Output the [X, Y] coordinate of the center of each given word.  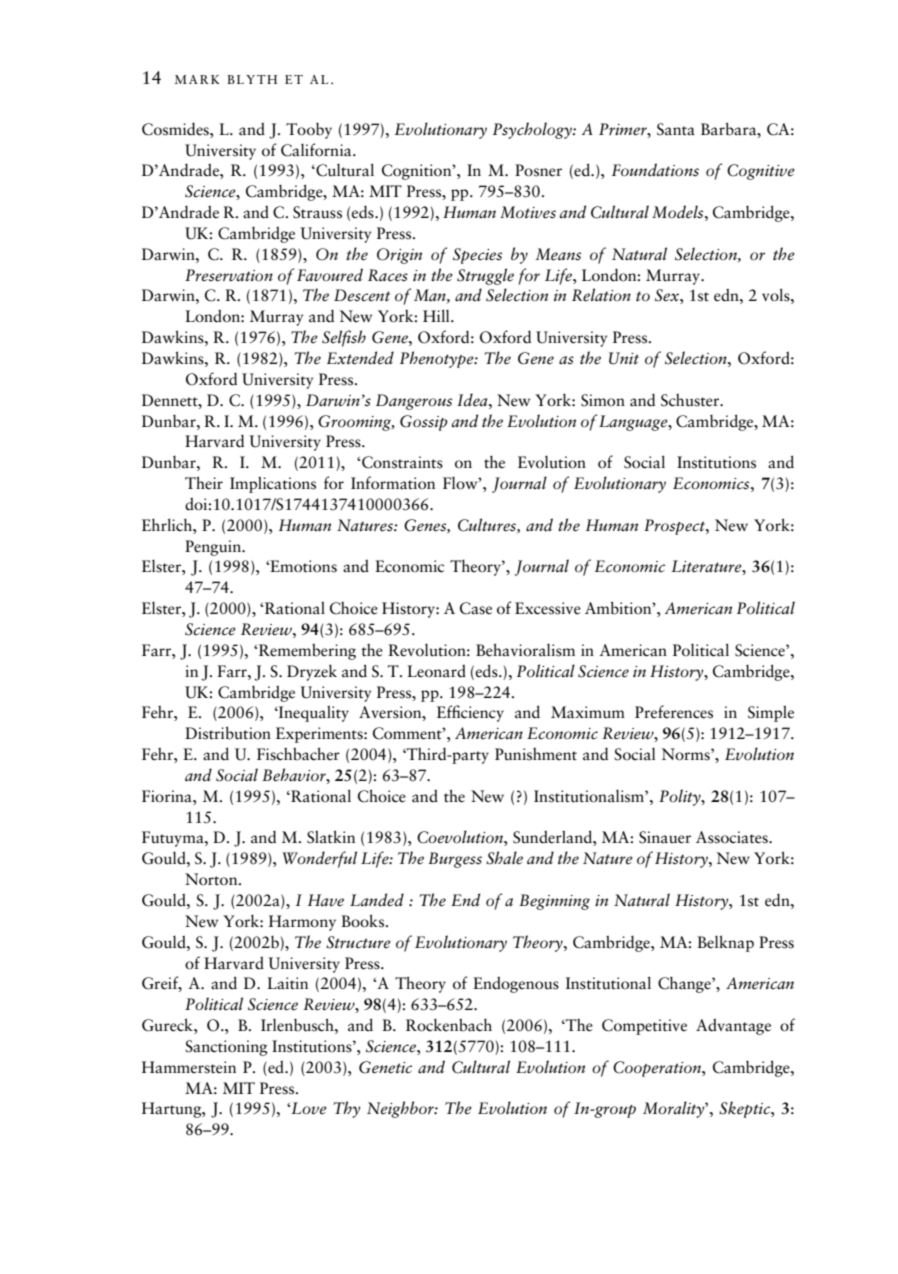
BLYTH [252, 79]
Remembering [307, 651]
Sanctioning [226, 1048]
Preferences [674, 712]
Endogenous [516, 984]
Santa [676, 129]
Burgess [455, 860]
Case [476, 608]
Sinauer [665, 837]
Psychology [533, 130]
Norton [212, 879]
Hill [437, 315]
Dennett [171, 400]
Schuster [691, 400]
